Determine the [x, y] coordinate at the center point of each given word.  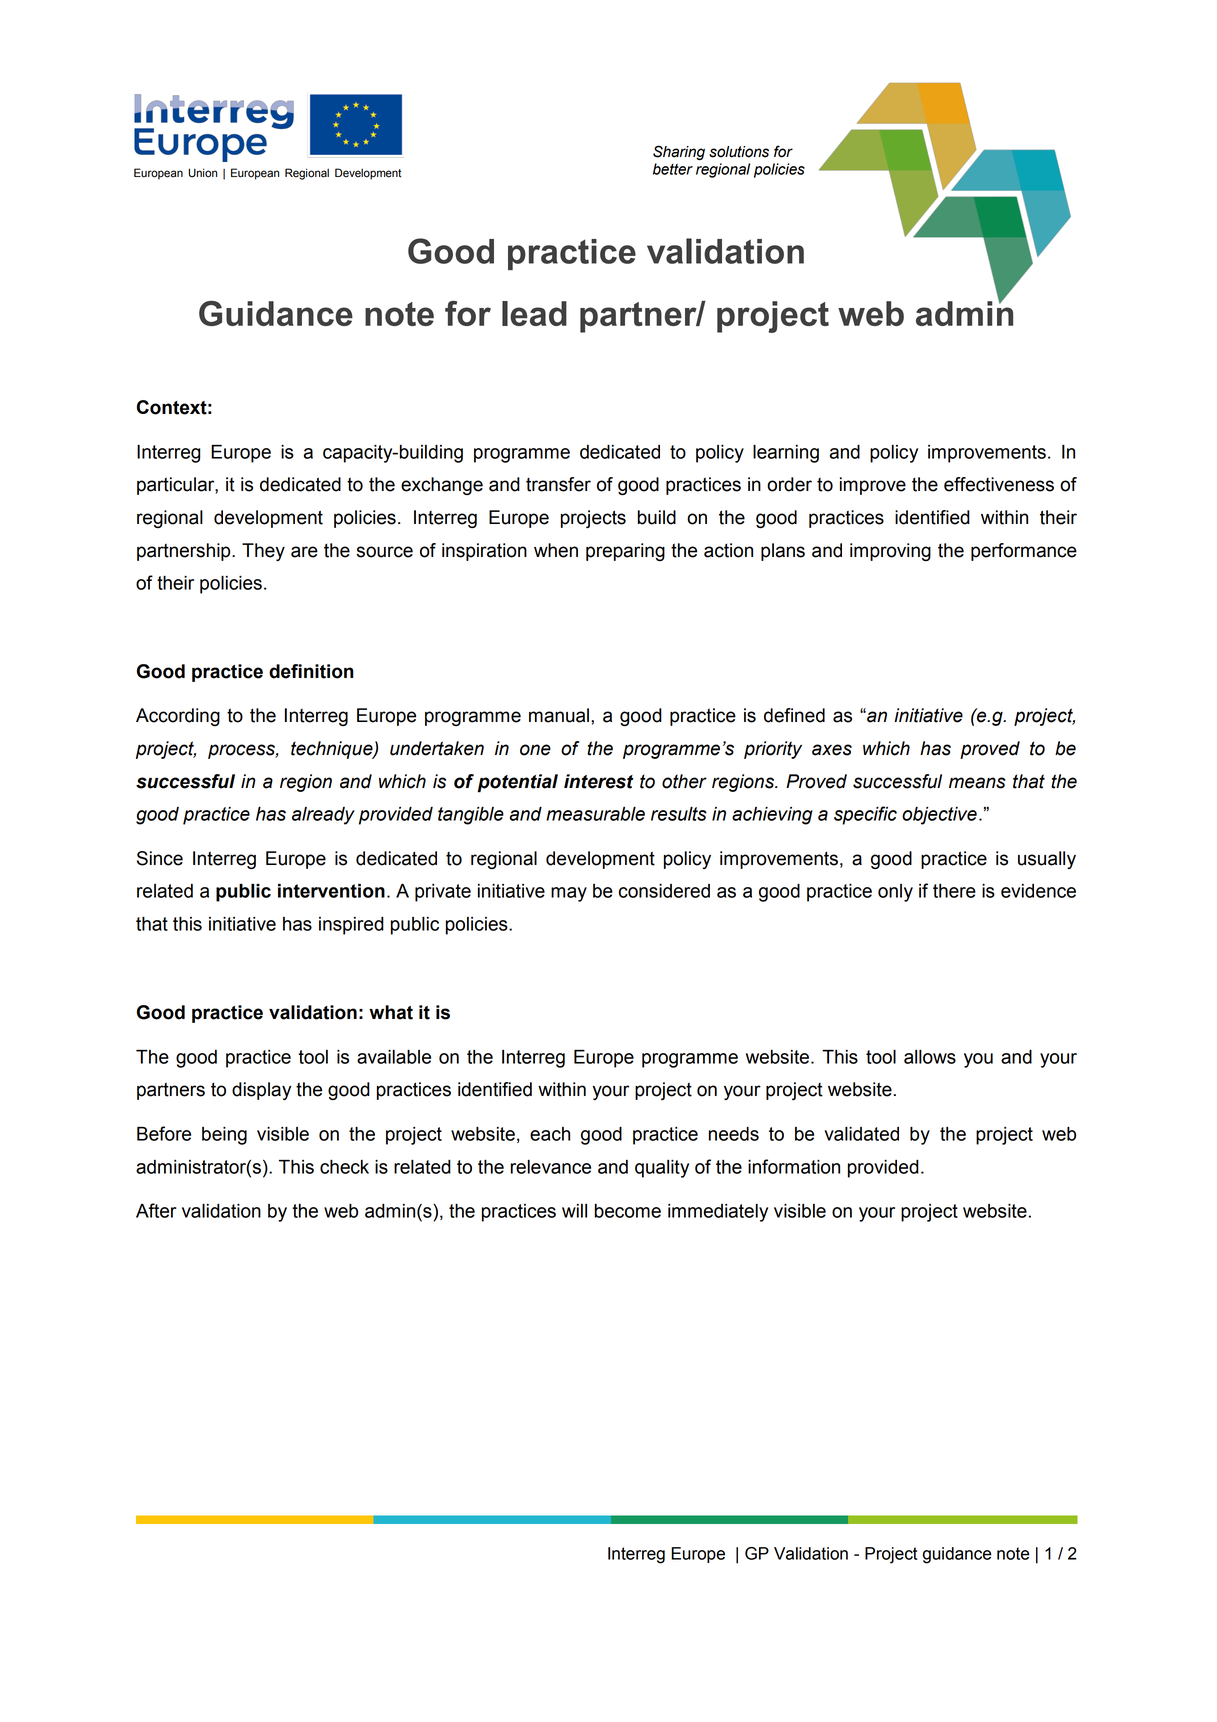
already [323, 816]
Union [202, 173]
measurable [595, 814]
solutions [739, 152]
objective [939, 816]
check [344, 1167]
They [263, 552]
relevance [551, 1167]
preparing [625, 552]
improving [890, 552]
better [673, 169]
